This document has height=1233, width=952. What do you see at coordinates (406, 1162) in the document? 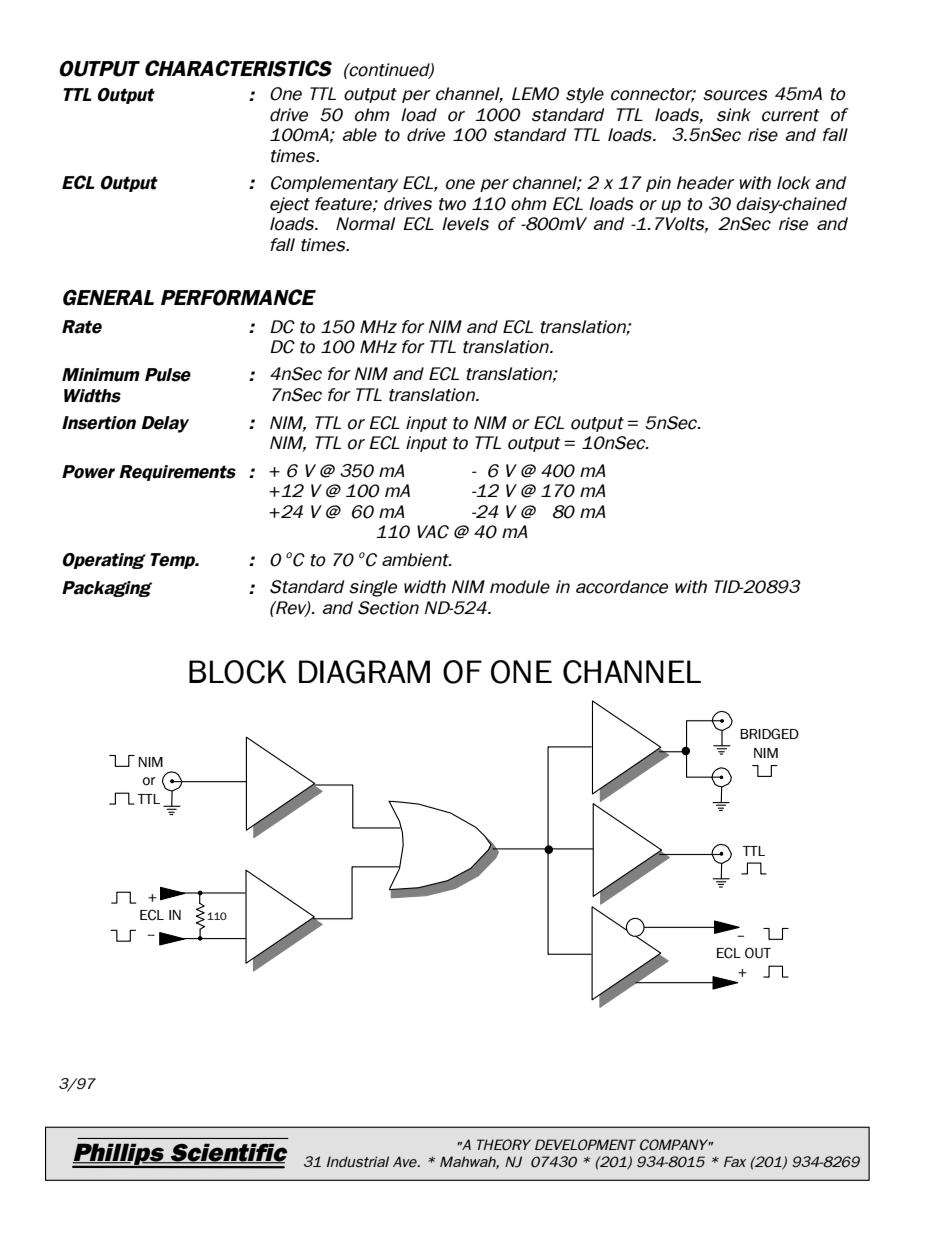
I see `Ave` at bounding box center [406, 1162].
